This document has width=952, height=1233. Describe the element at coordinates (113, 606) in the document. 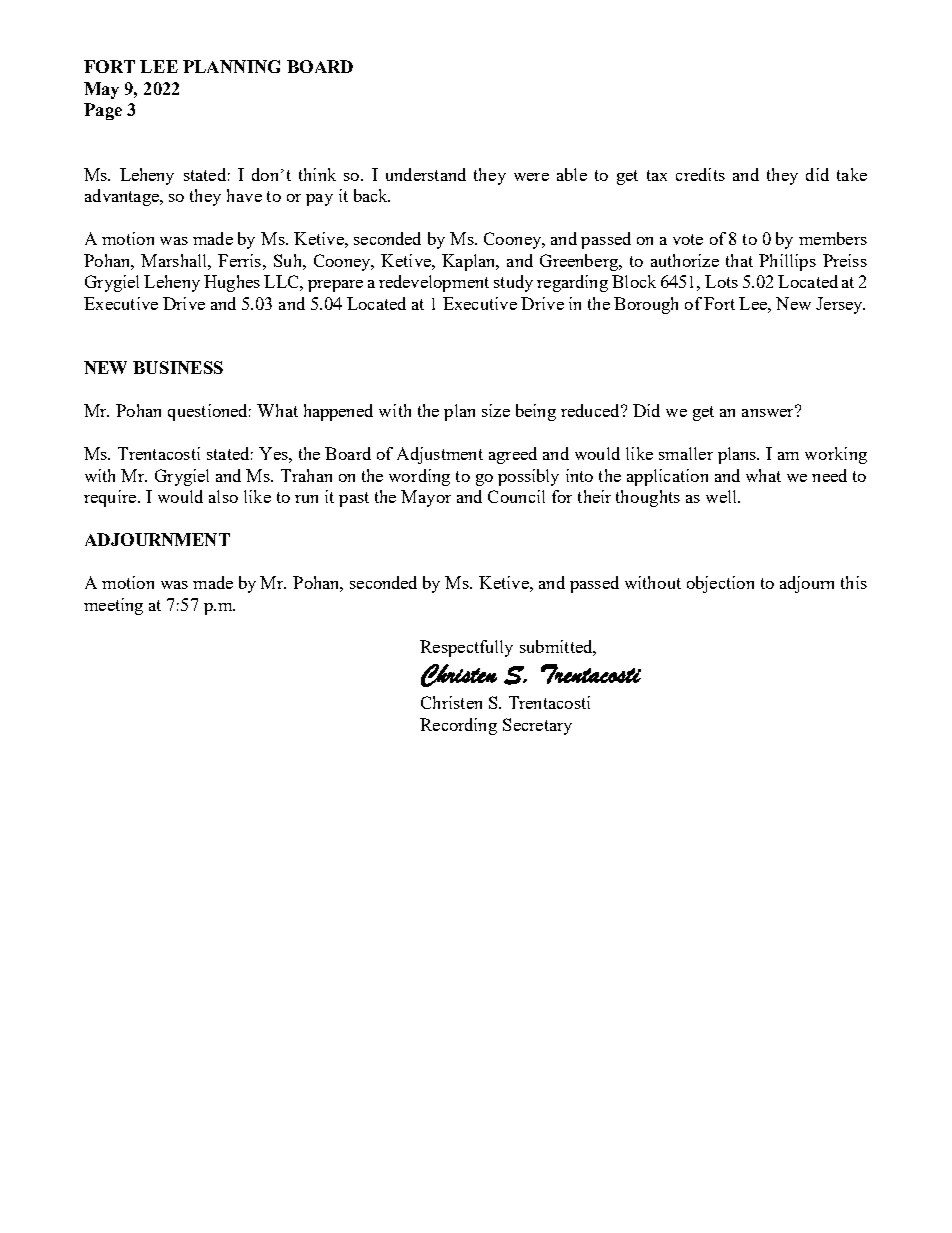

I see `meeting` at that location.
